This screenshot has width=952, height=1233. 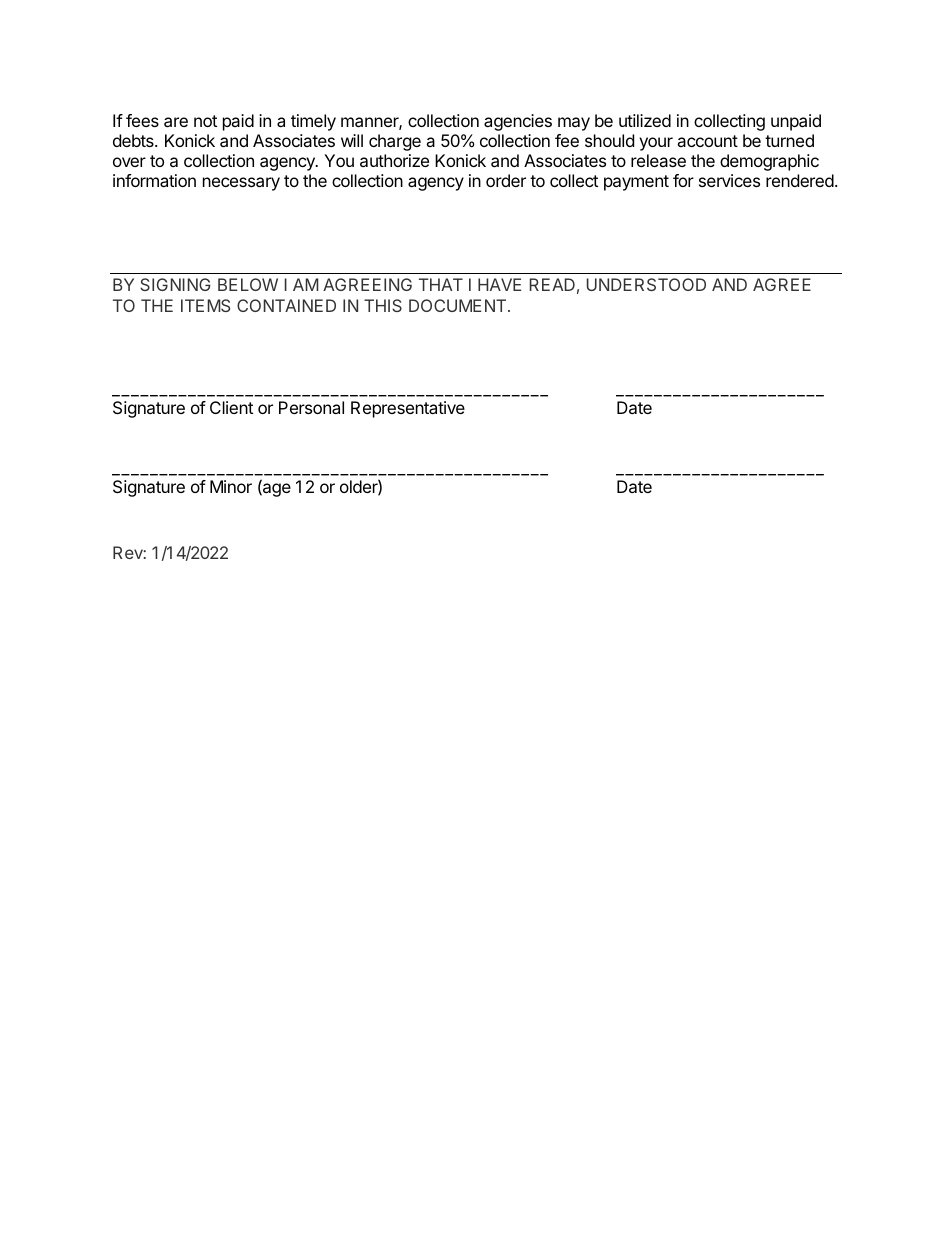 What do you see at coordinates (311, 407) in the screenshot?
I see `Personal` at bounding box center [311, 407].
